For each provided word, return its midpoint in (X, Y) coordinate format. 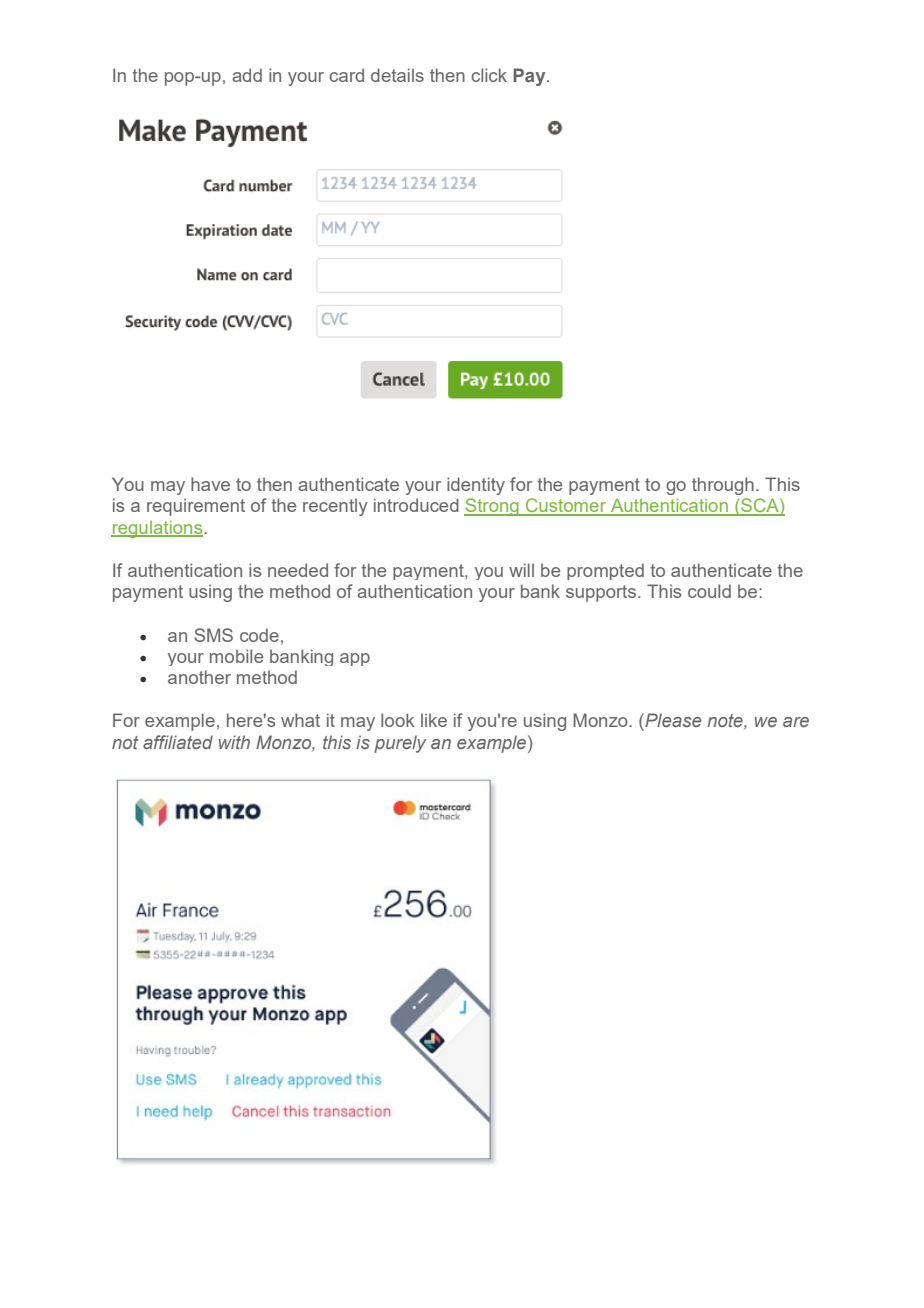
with (234, 742)
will (521, 570)
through (723, 486)
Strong (492, 507)
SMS (213, 635)
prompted (605, 571)
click (489, 75)
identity (476, 486)
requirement (196, 507)
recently (335, 507)
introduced (416, 505)
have (210, 484)
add (247, 75)
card (347, 75)
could (709, 591)
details (397, 75)
